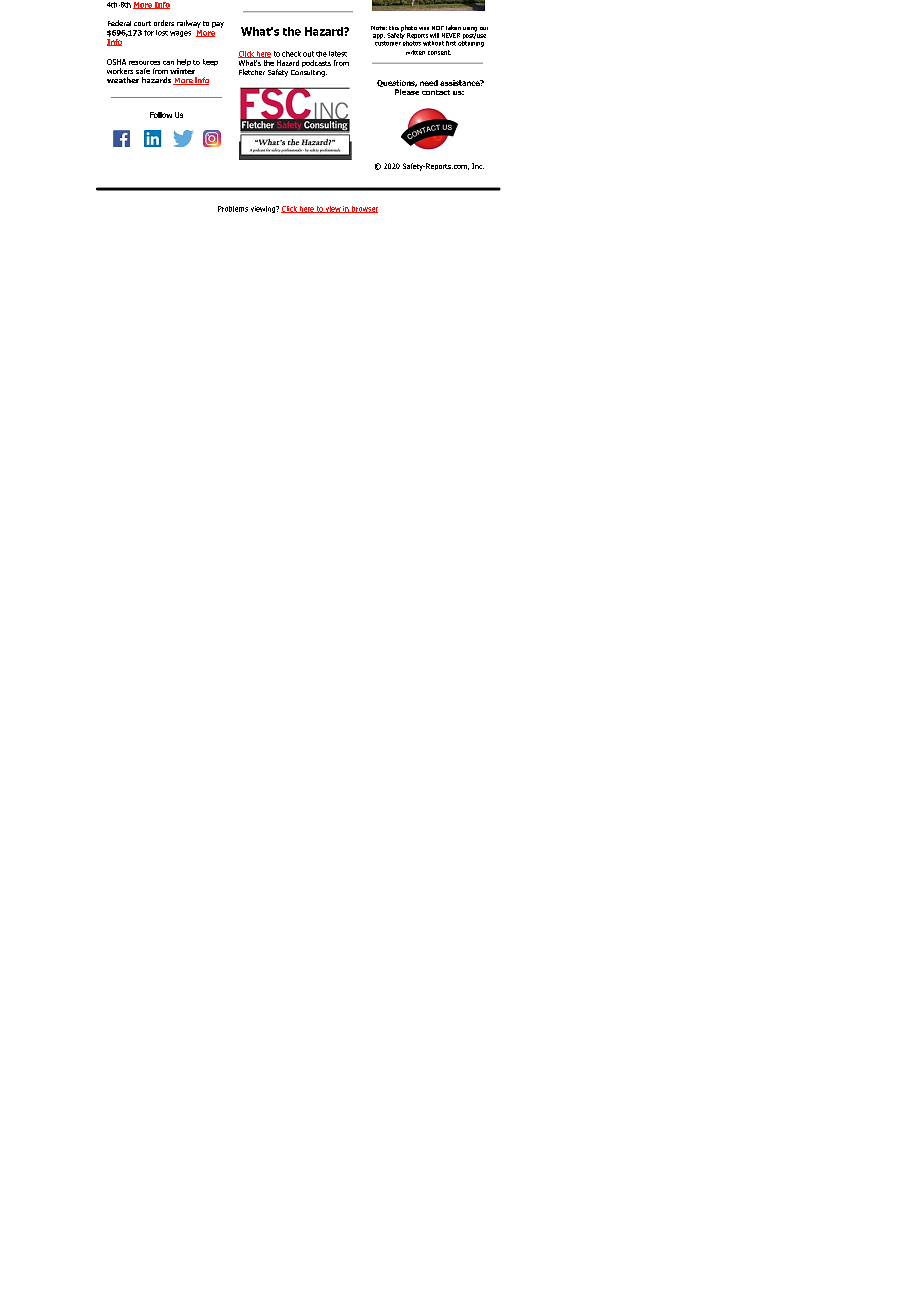 Image resolution: width=924 pixels, height=1308 pixels. What do you see at coordinates (233, 209) in the image?
I see `Problems` at bounding box center [233, 209].
